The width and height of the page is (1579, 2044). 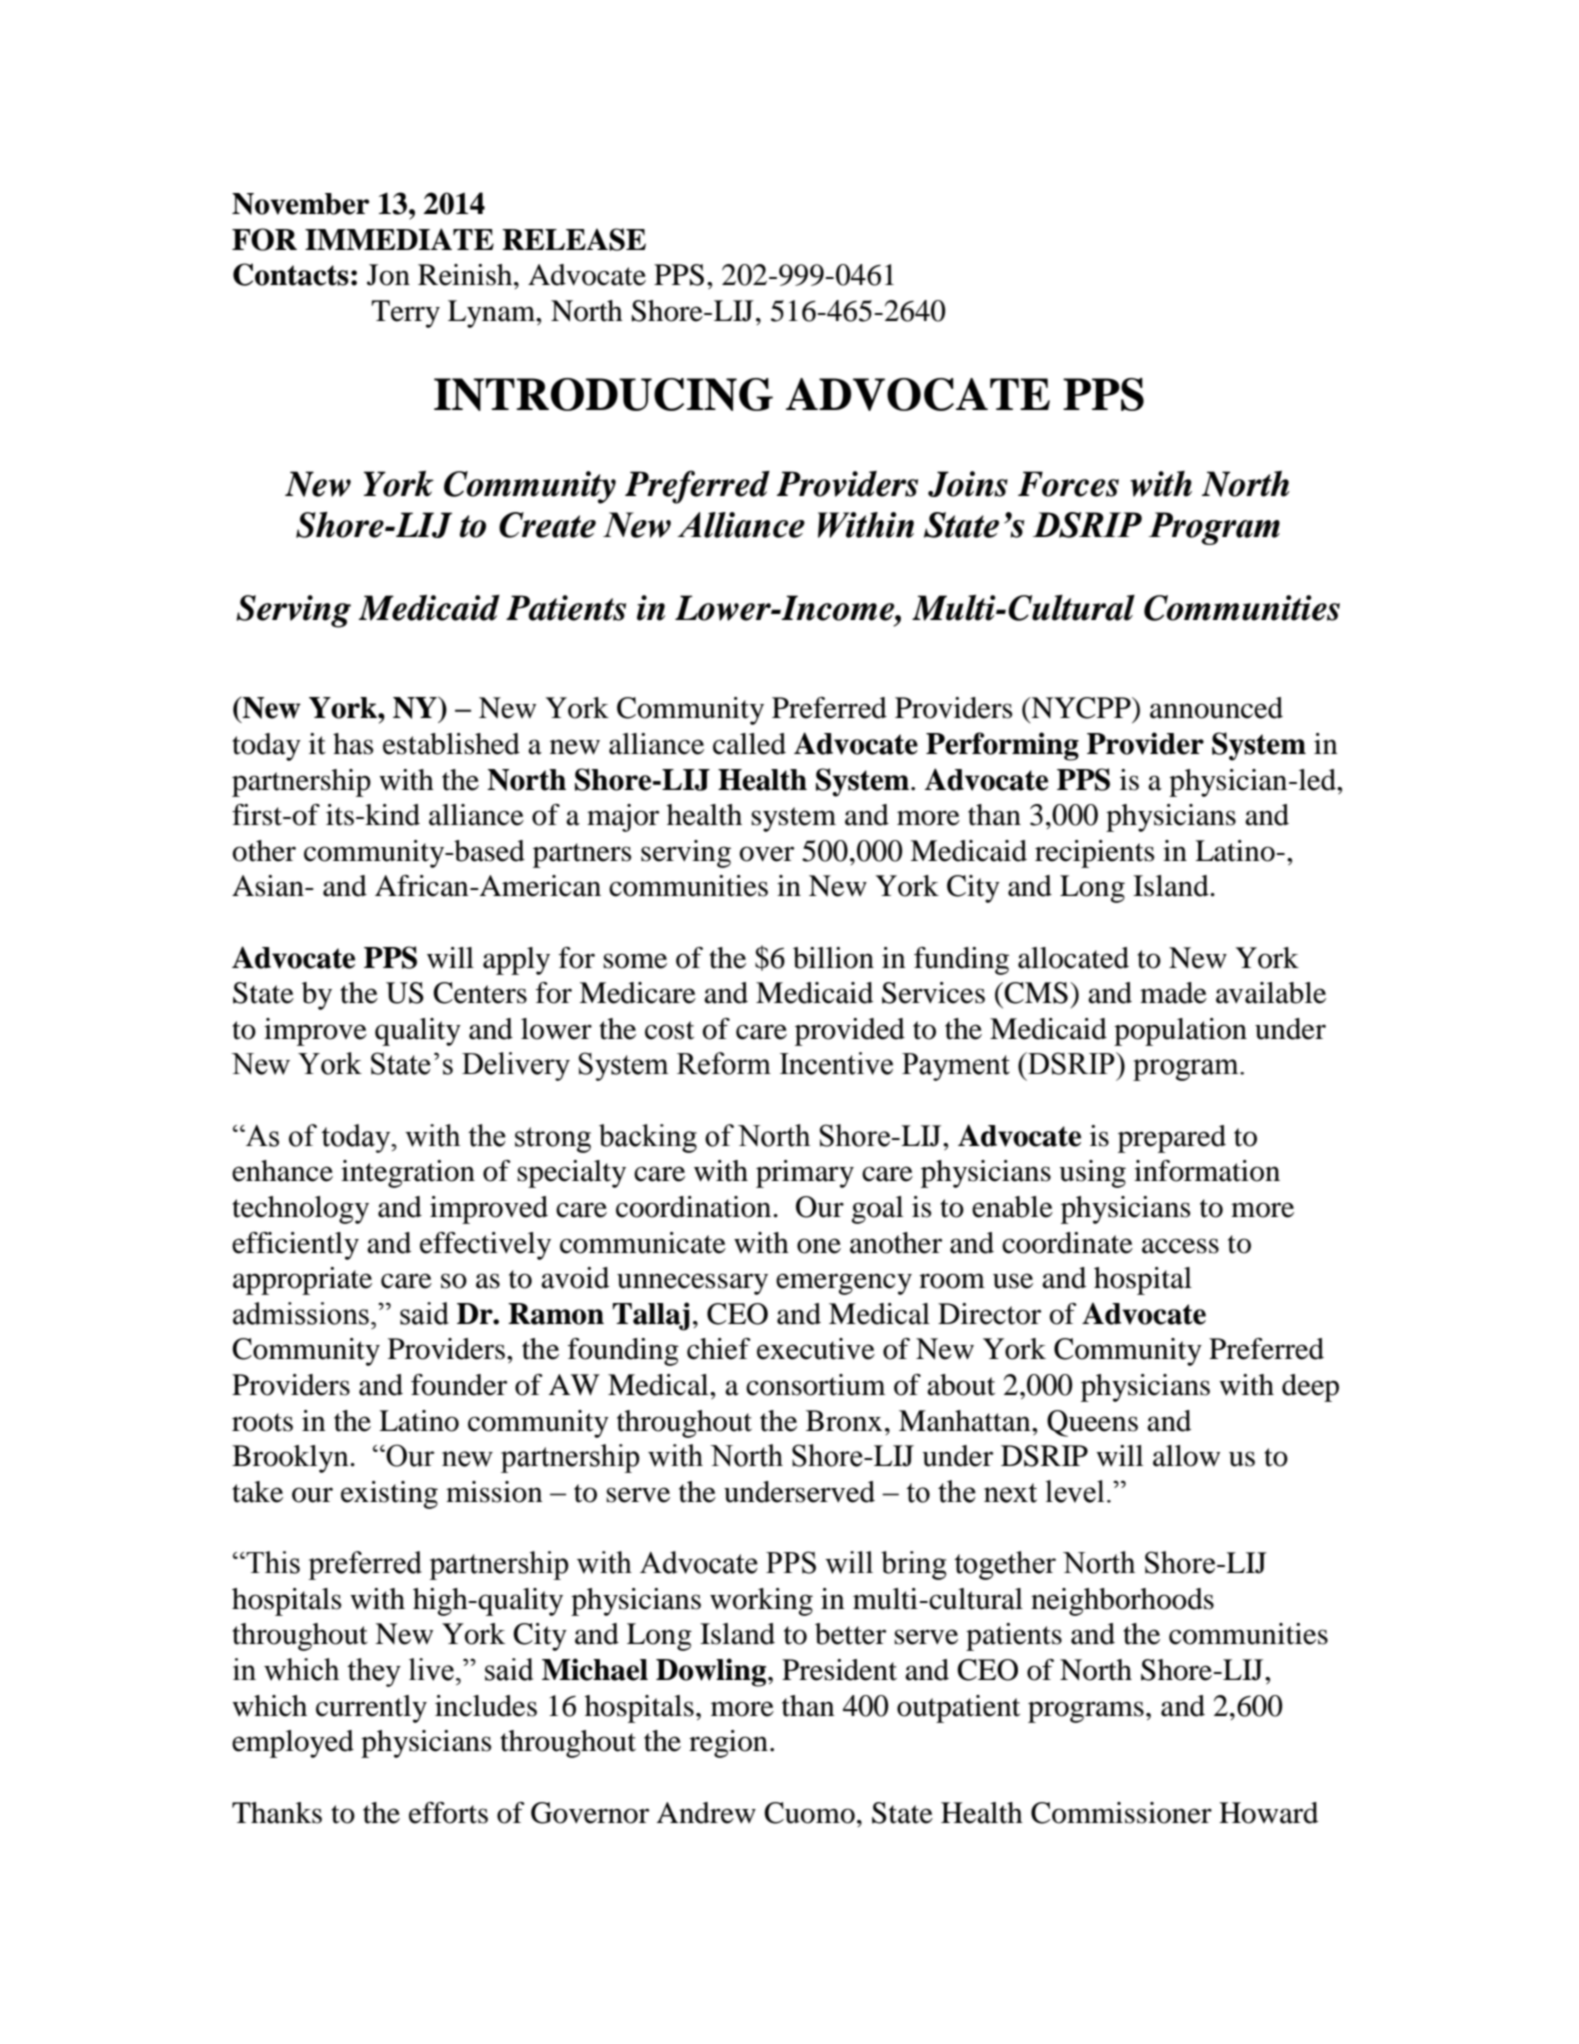 What do you see at coordinates (1186, 1456) in the page?
I see `allow` at bounding box center [1186, 1456].
